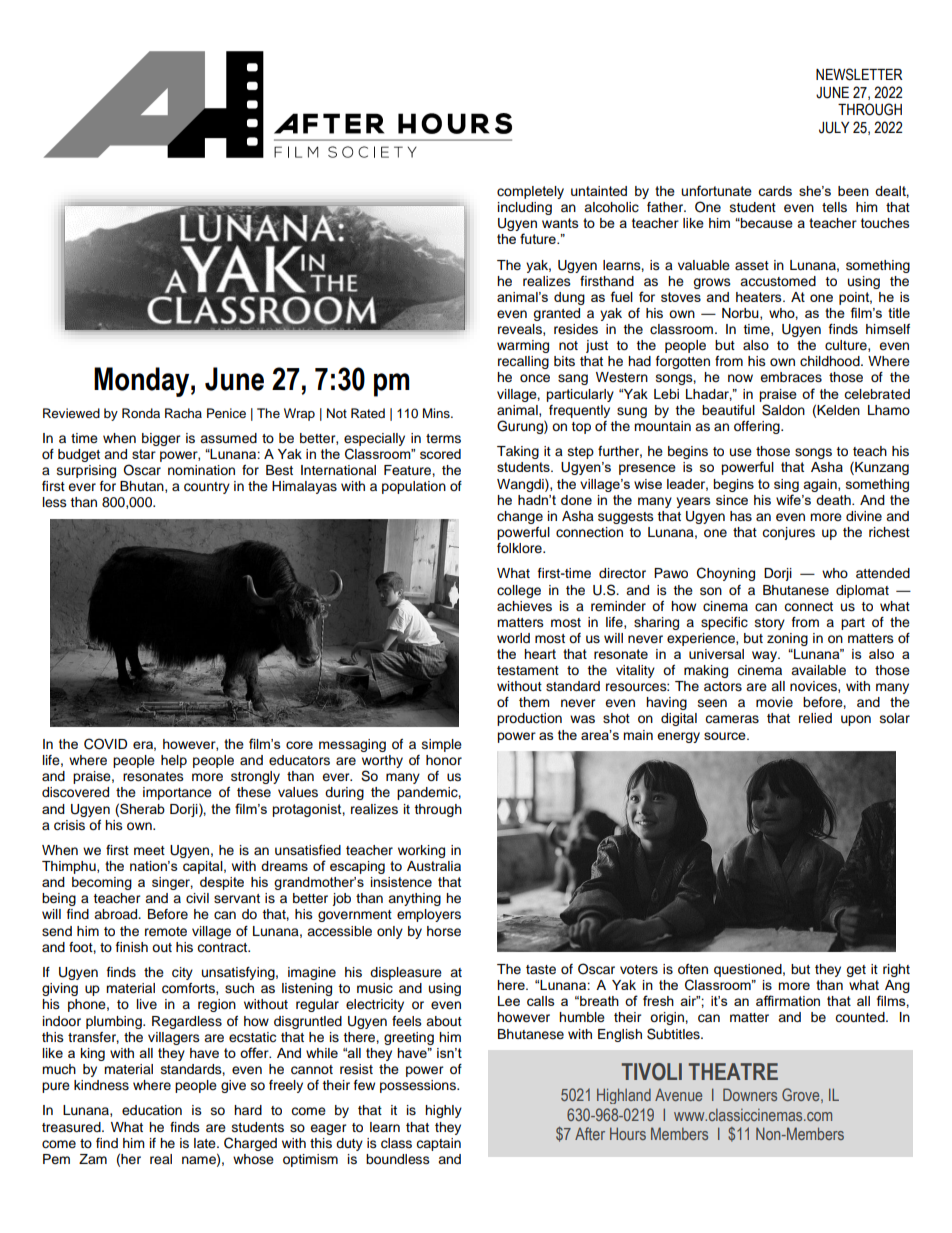  What do you see at coordinates (770, 624) in the screenshot?
I see `story` at bounding box center [770, 624].
